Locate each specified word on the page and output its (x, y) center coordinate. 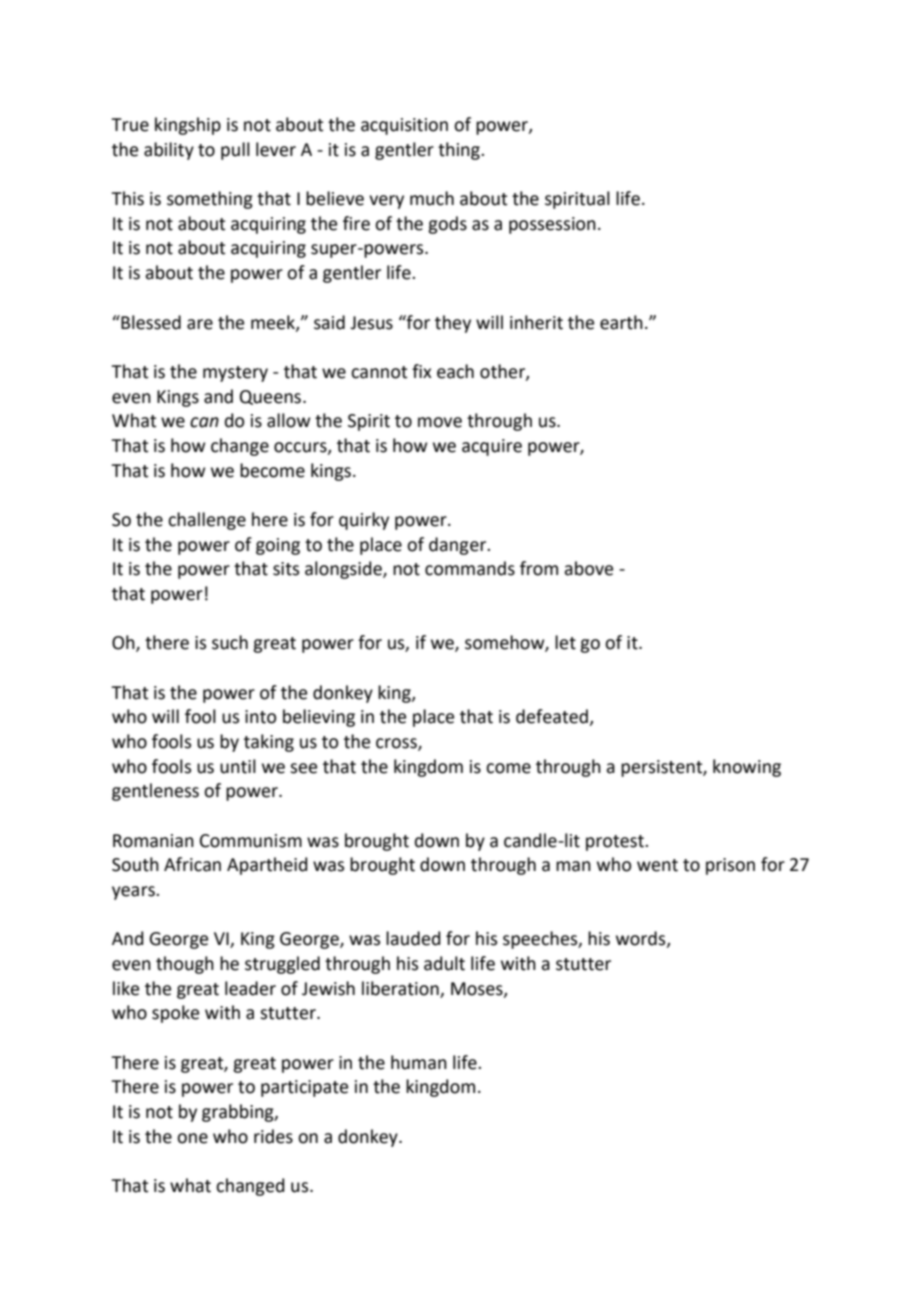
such (230, 642)
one (192, 1138)
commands (470, 568)
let (565, 642)
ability (169, 151)
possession (552, 225)
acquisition (404, 126)
